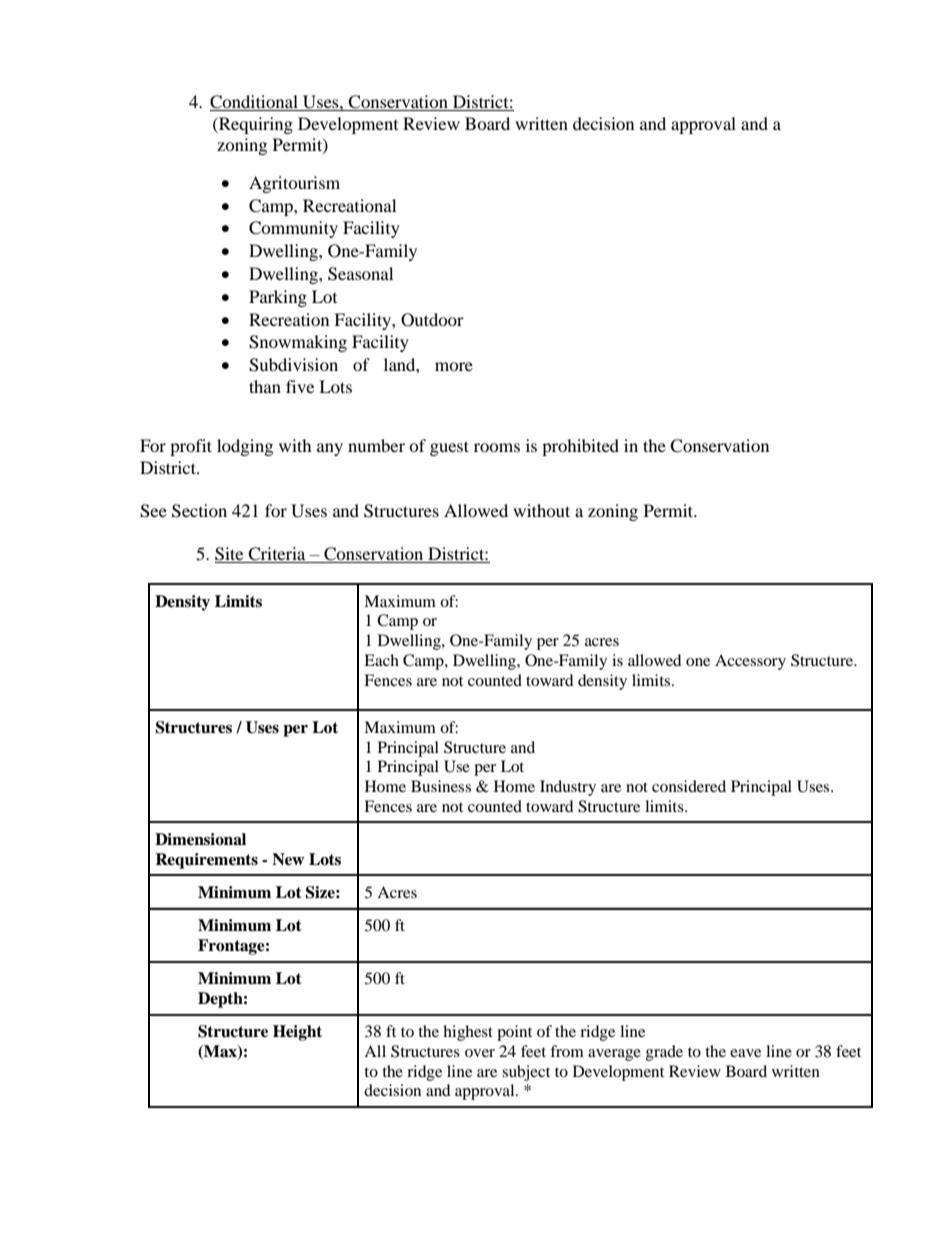 The width and height of the screenshot is (952, 1233). Describe the element at coordinates (255, 125) in the screenshot. I see `Requiring` at that location.
